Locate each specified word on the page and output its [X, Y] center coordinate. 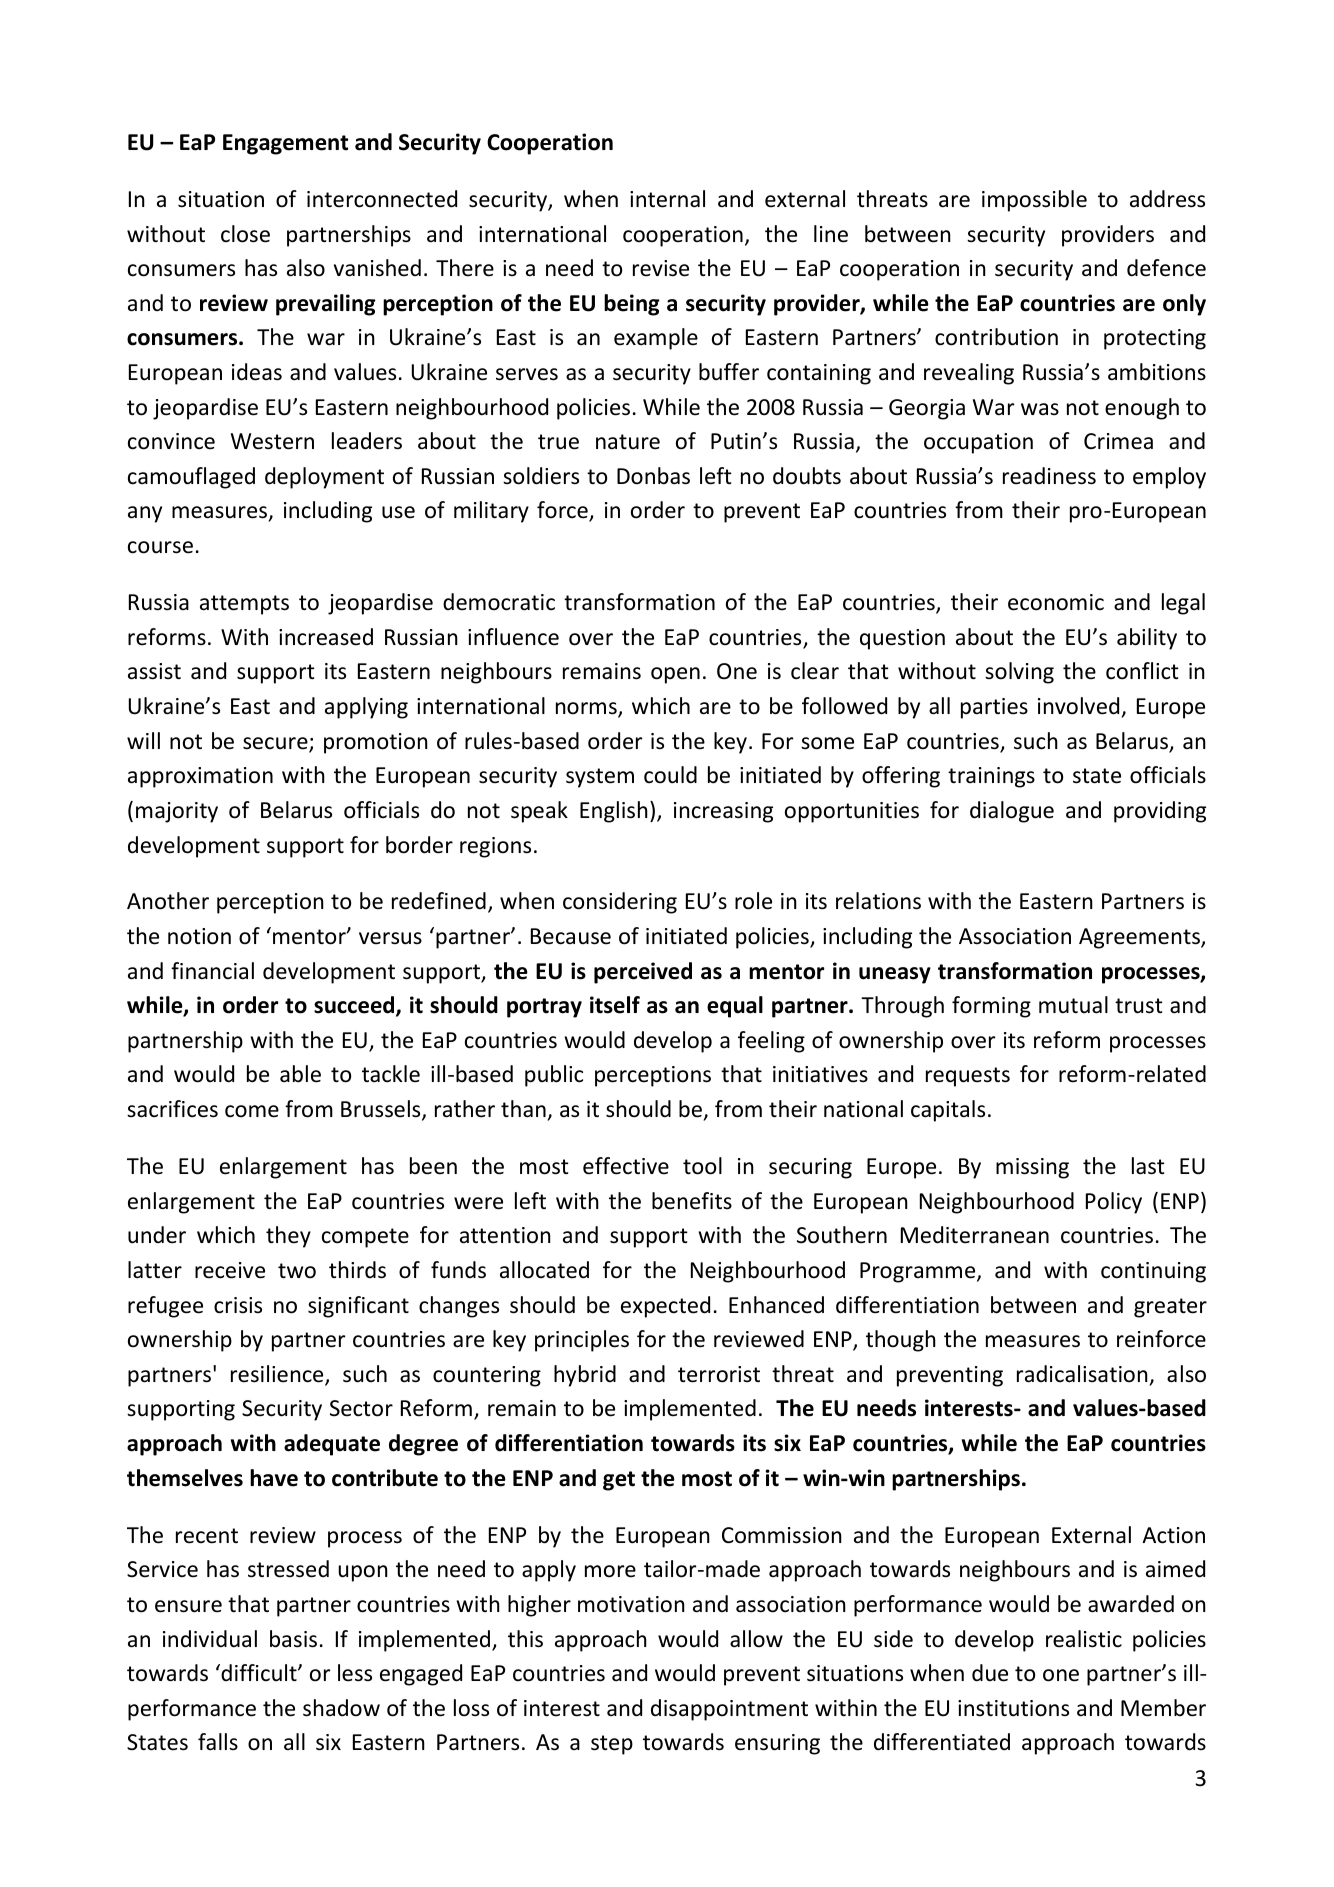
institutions [1013, 1708]
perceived [643, 973]
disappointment [729, 1710]
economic [1056, 602]
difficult [259, 1673]
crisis [238, 1305]
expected [665, 1307]
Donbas [653, 476]
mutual [1073, 1005]
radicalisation [1082, 1374]
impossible [1034, 201]
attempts [244, 605]
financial [212, 971]
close [245, 234]
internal [667, 199]
